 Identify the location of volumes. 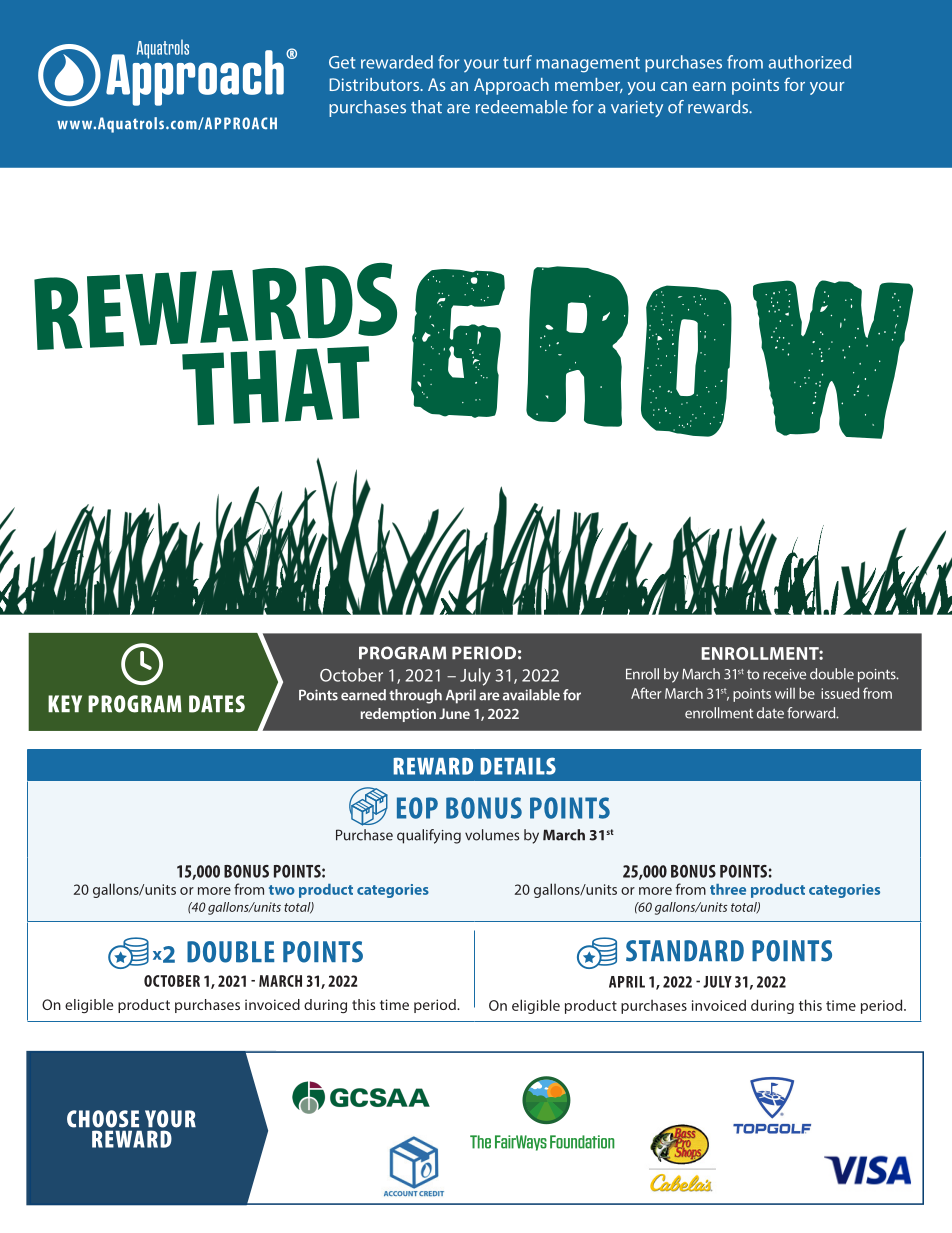
(492, 835).
